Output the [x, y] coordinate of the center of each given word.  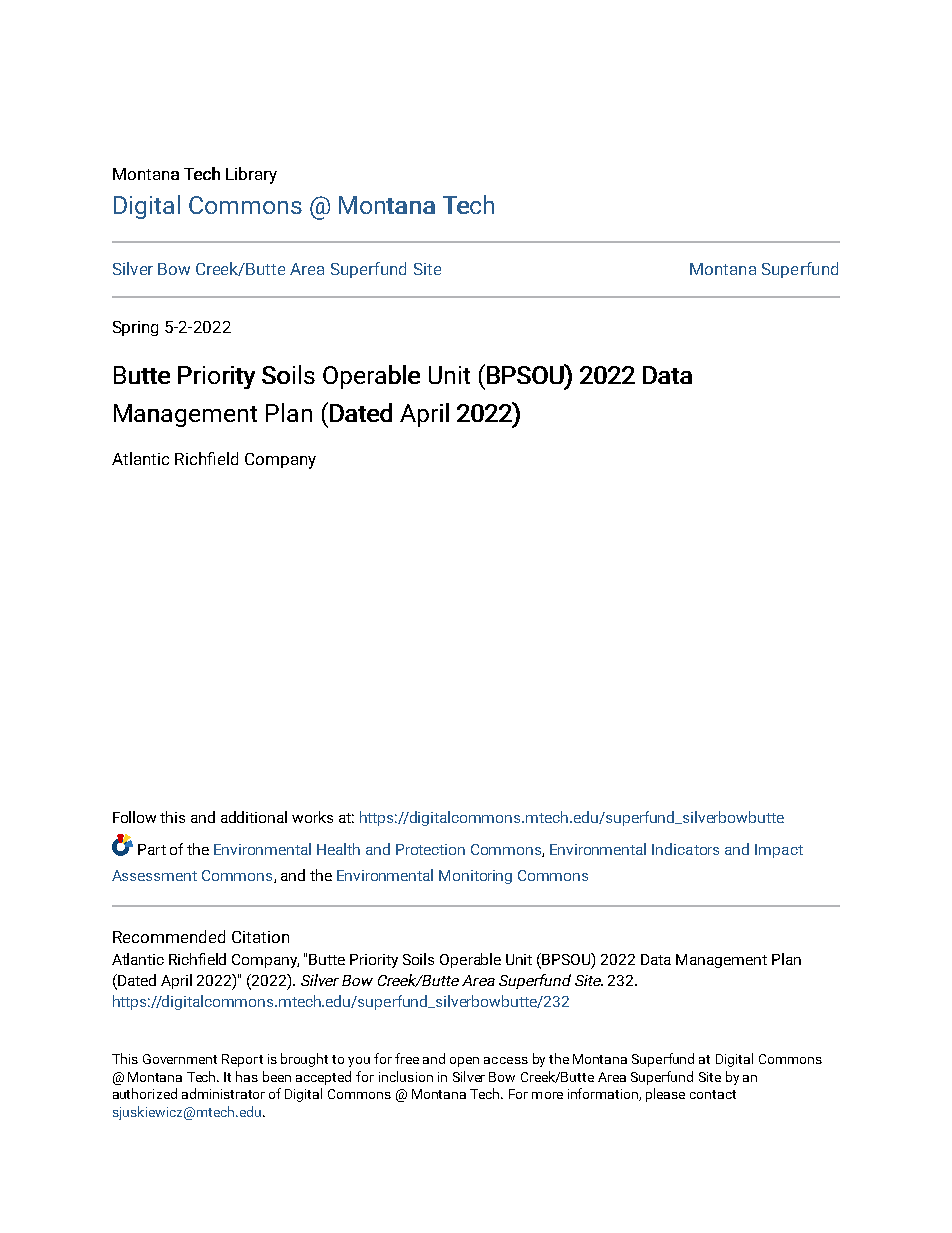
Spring [135, 328]
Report [242, 1060]
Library [251, 175]
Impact [779, 851]
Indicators [685, 849]
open [464, 1062]
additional [254, 817]
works [312, 817]
